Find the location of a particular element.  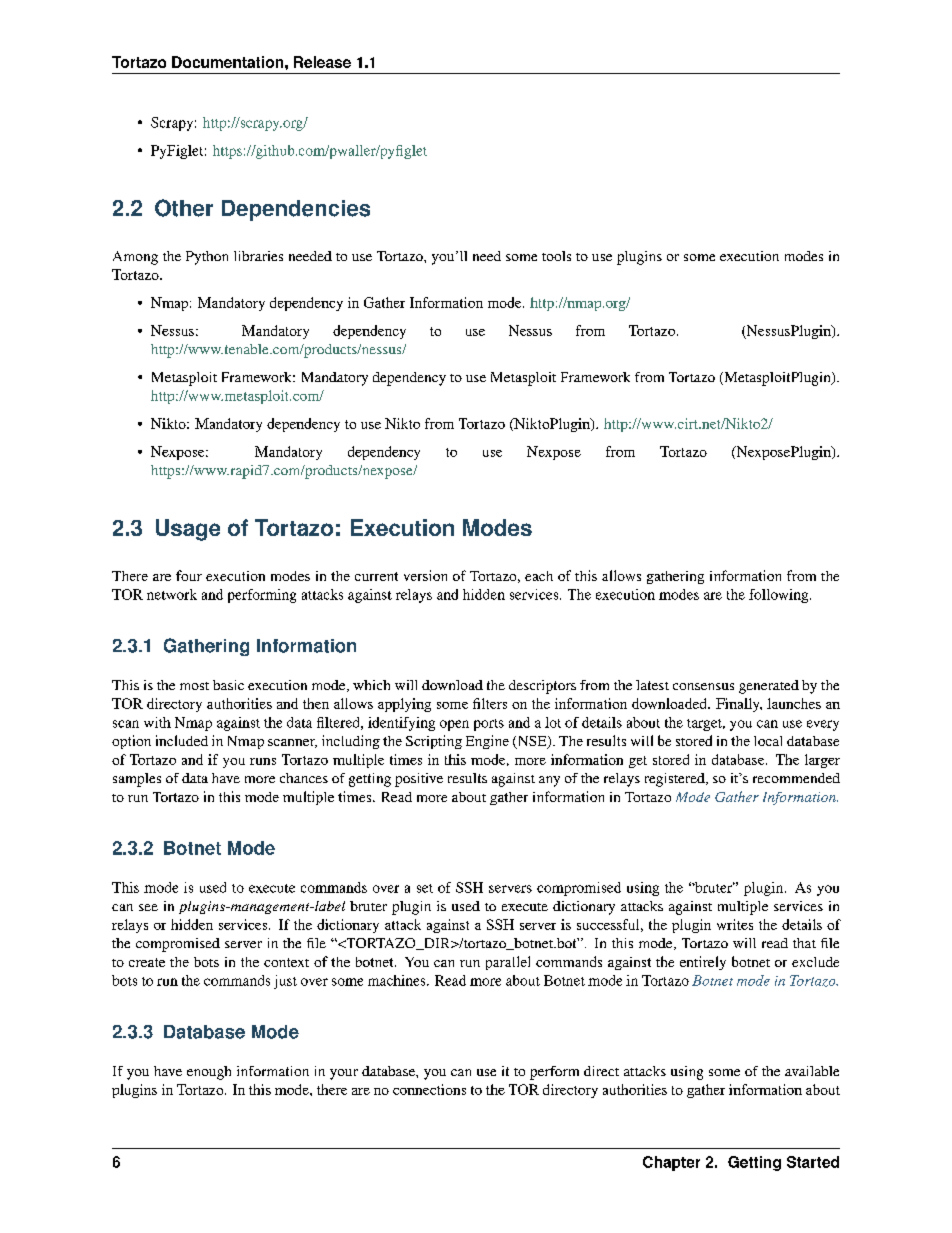

version is located at coordinates (425, 575).
